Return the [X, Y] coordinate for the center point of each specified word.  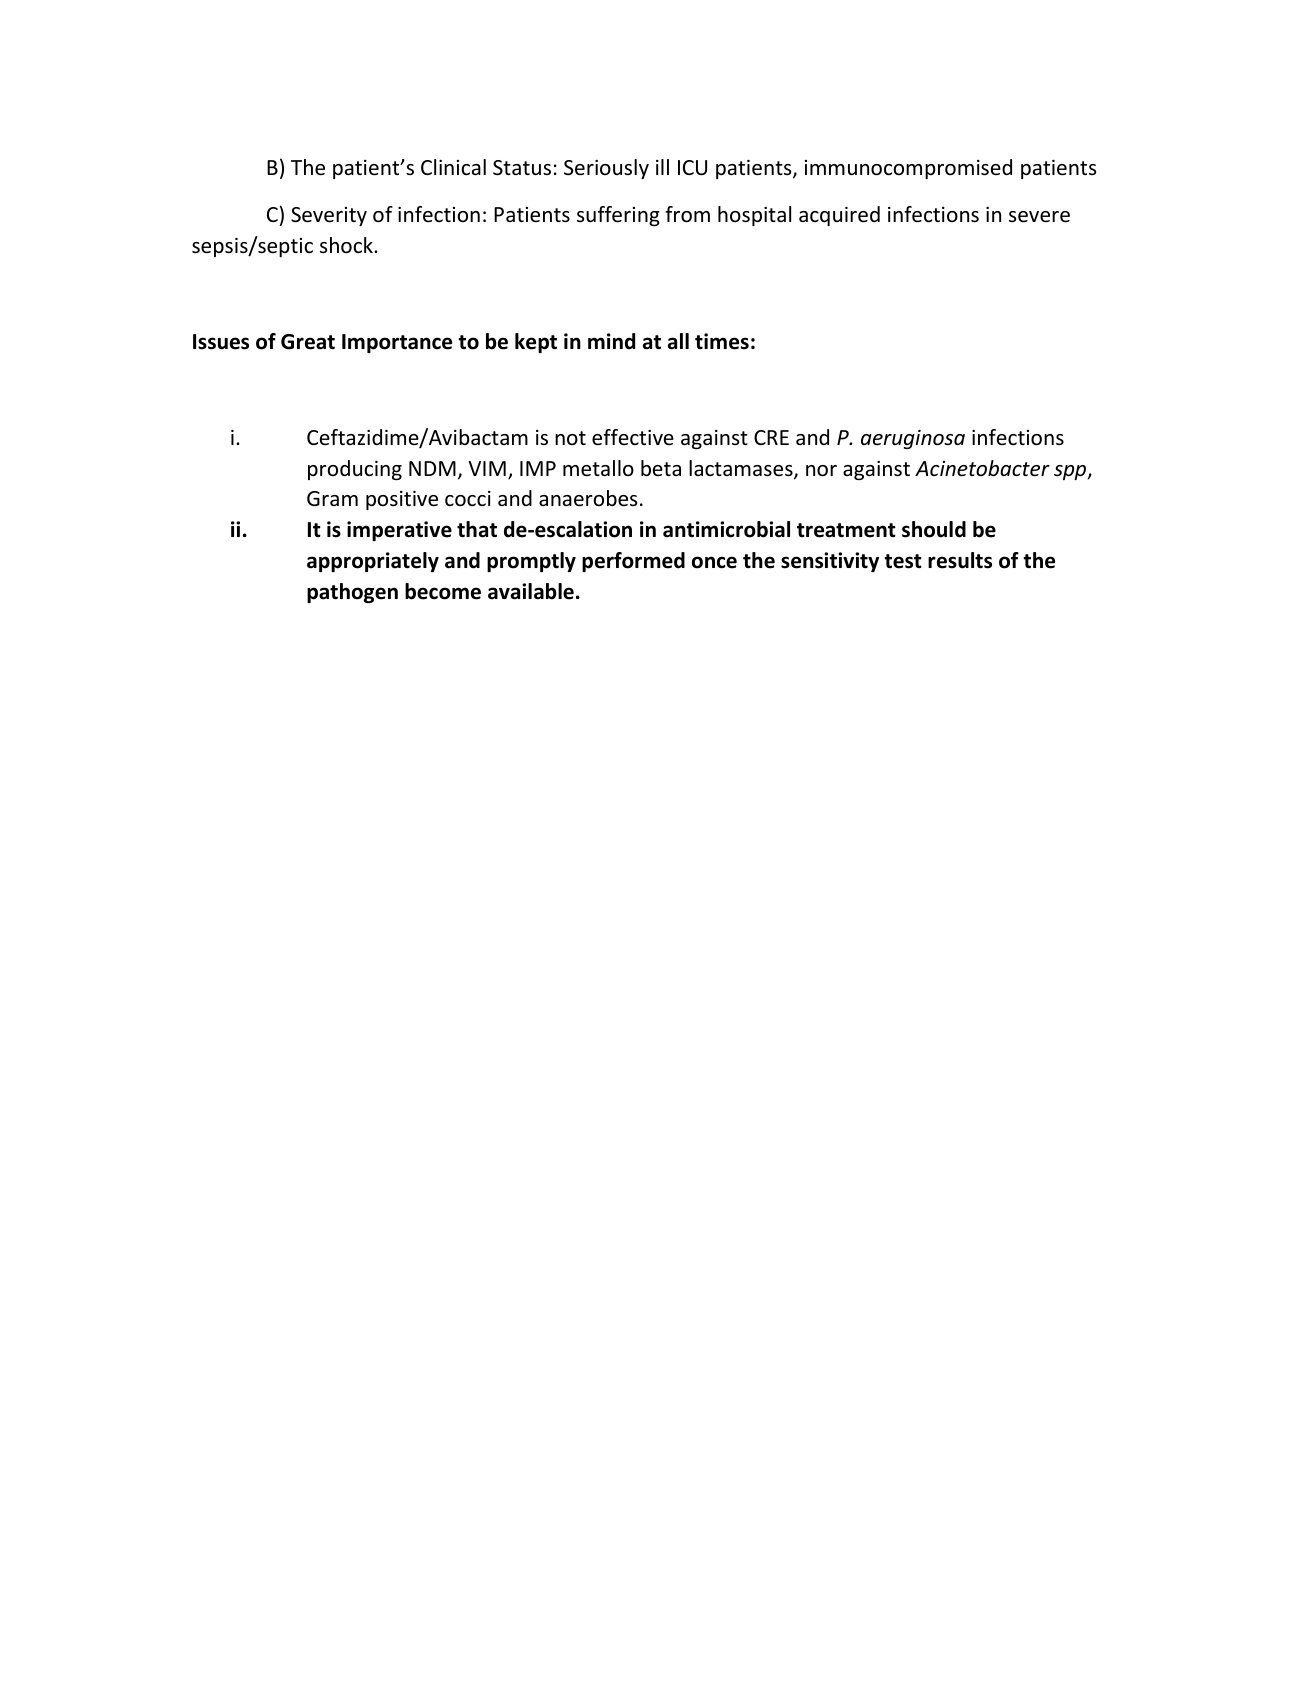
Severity [329, 216]
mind [611, 341]
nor [821, 471]
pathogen [352, 593]
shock [347, 245]
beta [661, 468]
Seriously [606, 169]
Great [308, 342]
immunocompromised [908, 169]
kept [536, 343]
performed [633, 562]
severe [1039, 217]
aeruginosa [913, 439]
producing [355, 470]
